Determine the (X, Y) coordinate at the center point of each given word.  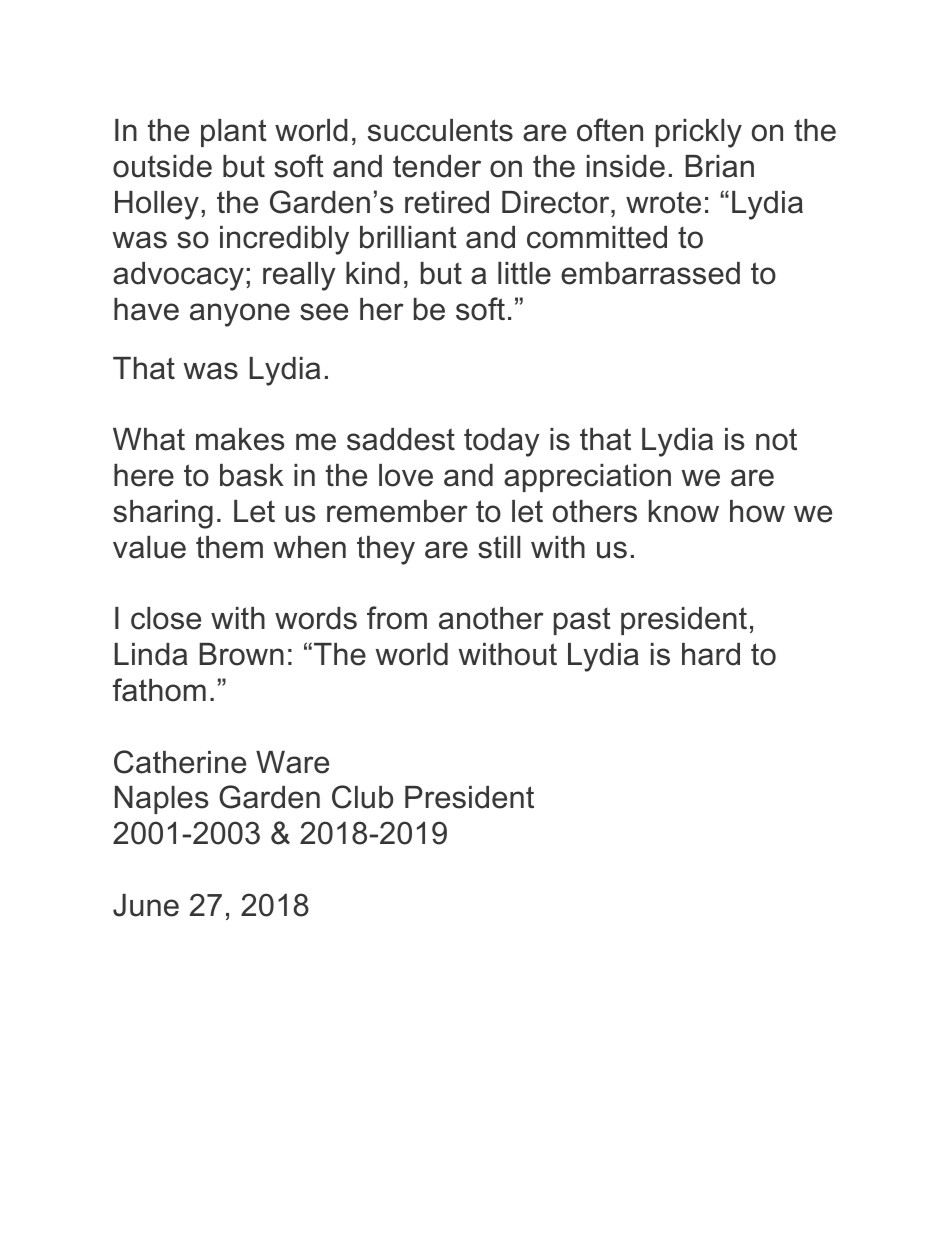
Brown (242, 654)
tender (437, 166)
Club (362, 797)
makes (240, 439)
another (491, 618)
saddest (401, 439)
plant (234, 133)
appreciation (587, 478)
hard (711, 654)
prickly (699, 133)
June (146, 905)
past (582, 621)
